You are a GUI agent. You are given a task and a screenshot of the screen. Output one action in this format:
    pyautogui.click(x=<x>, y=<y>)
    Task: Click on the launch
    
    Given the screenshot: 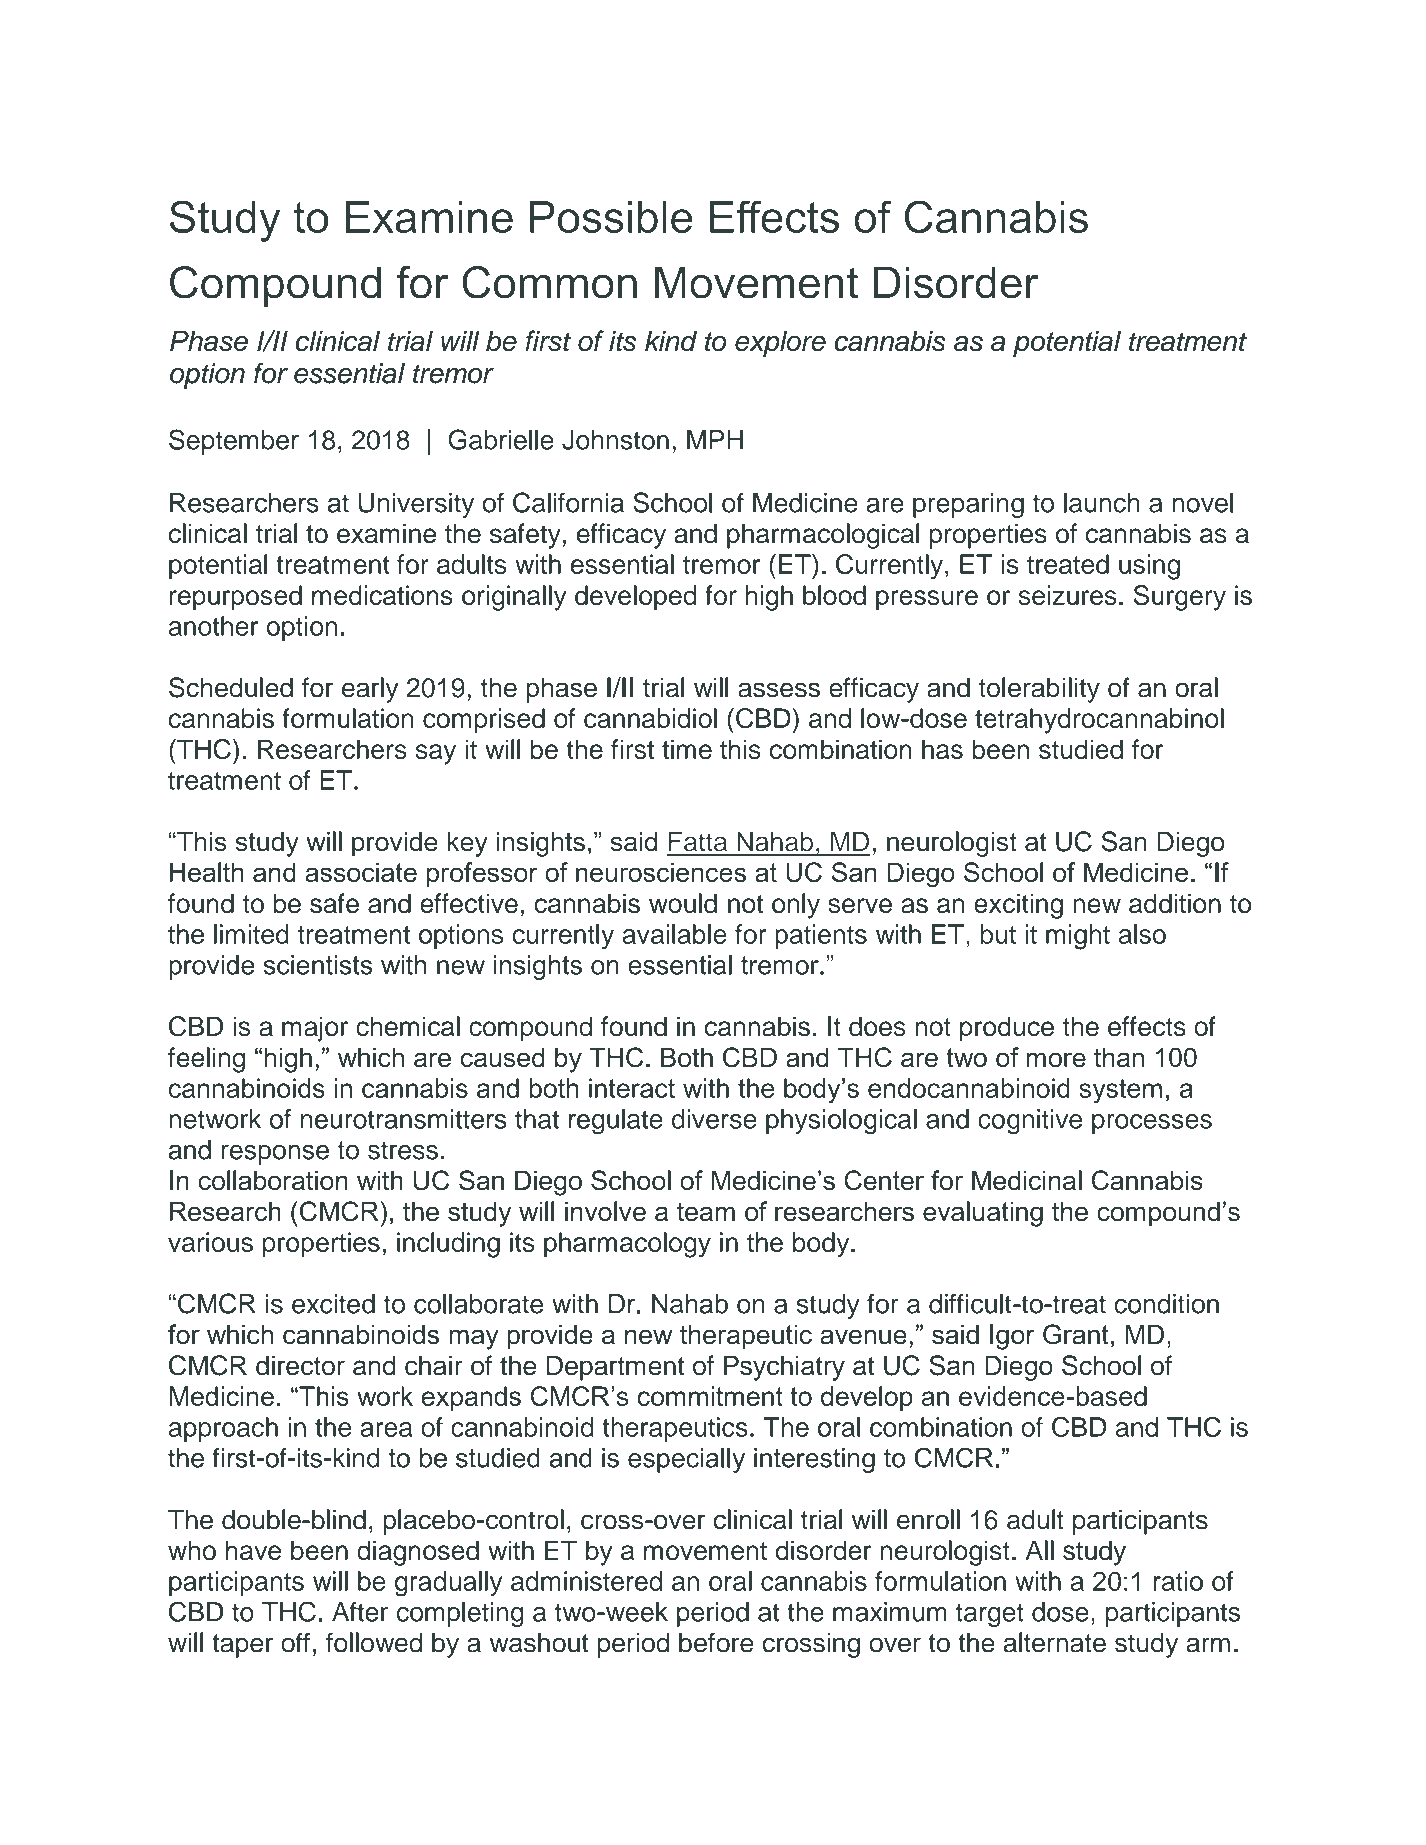 What is the action you would take?
    pyautogui.click(x=1102, y=503)
